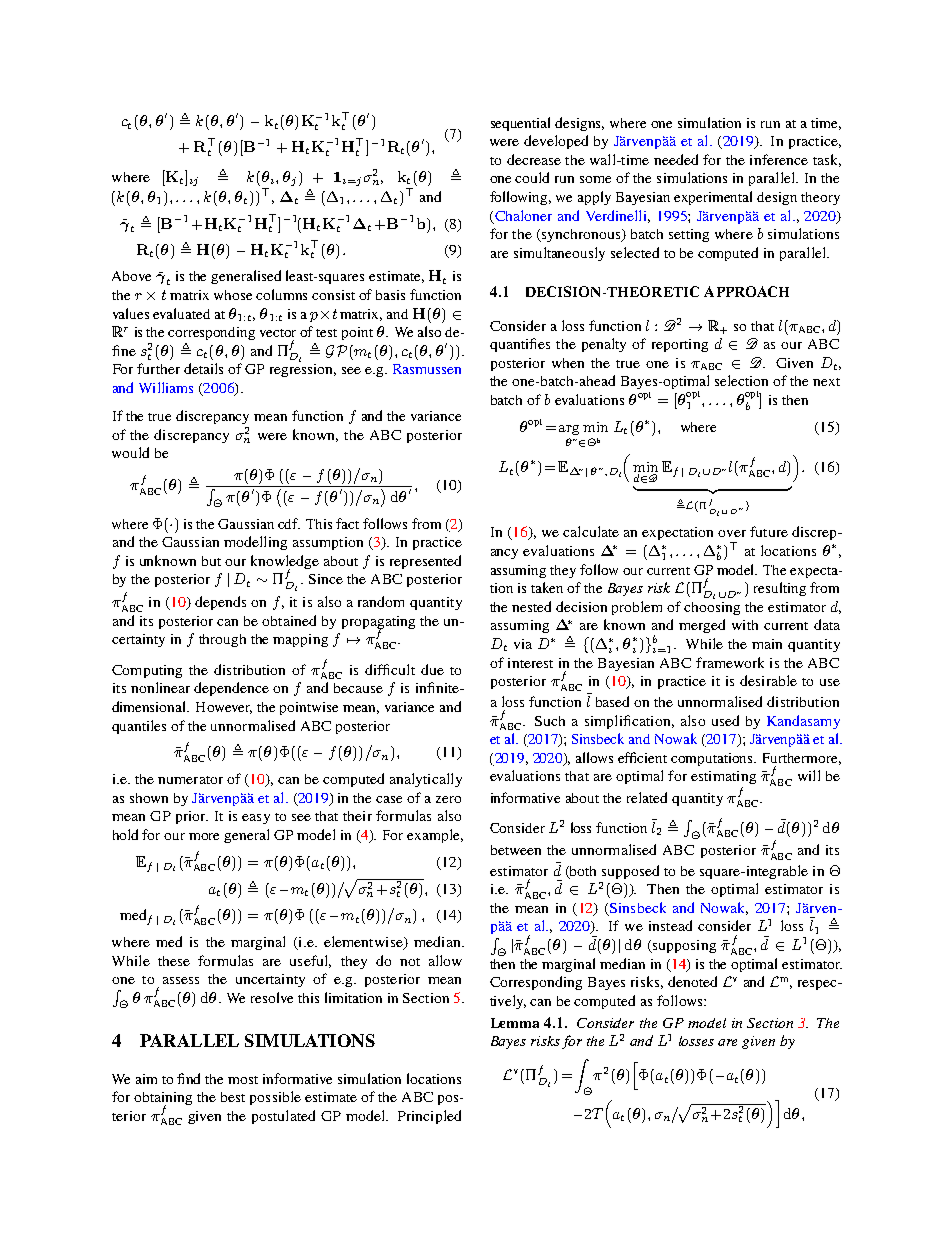  I want to click on with, so click(745, 625).
